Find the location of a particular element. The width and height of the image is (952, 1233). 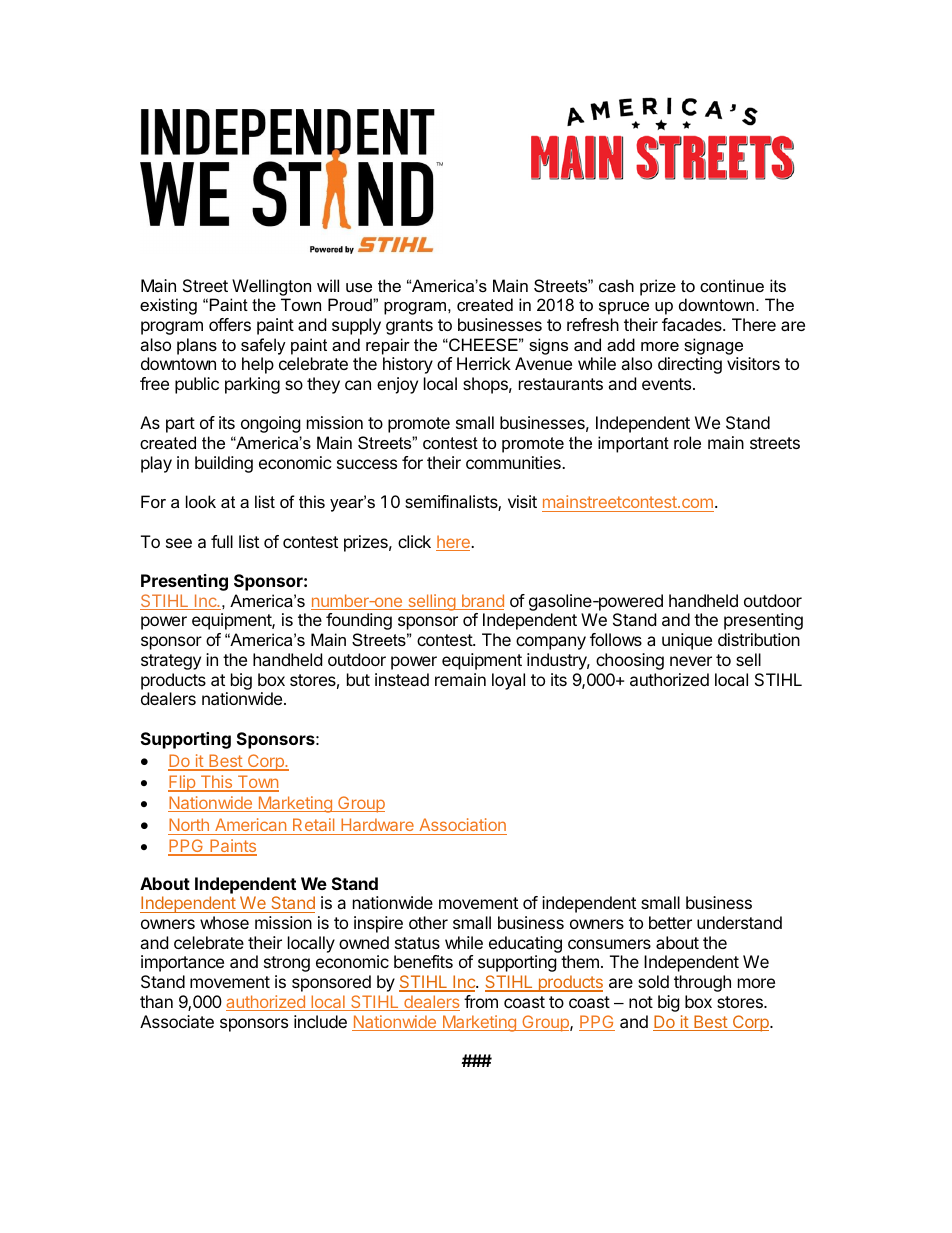

grants is located at coordinates (409, 327).
